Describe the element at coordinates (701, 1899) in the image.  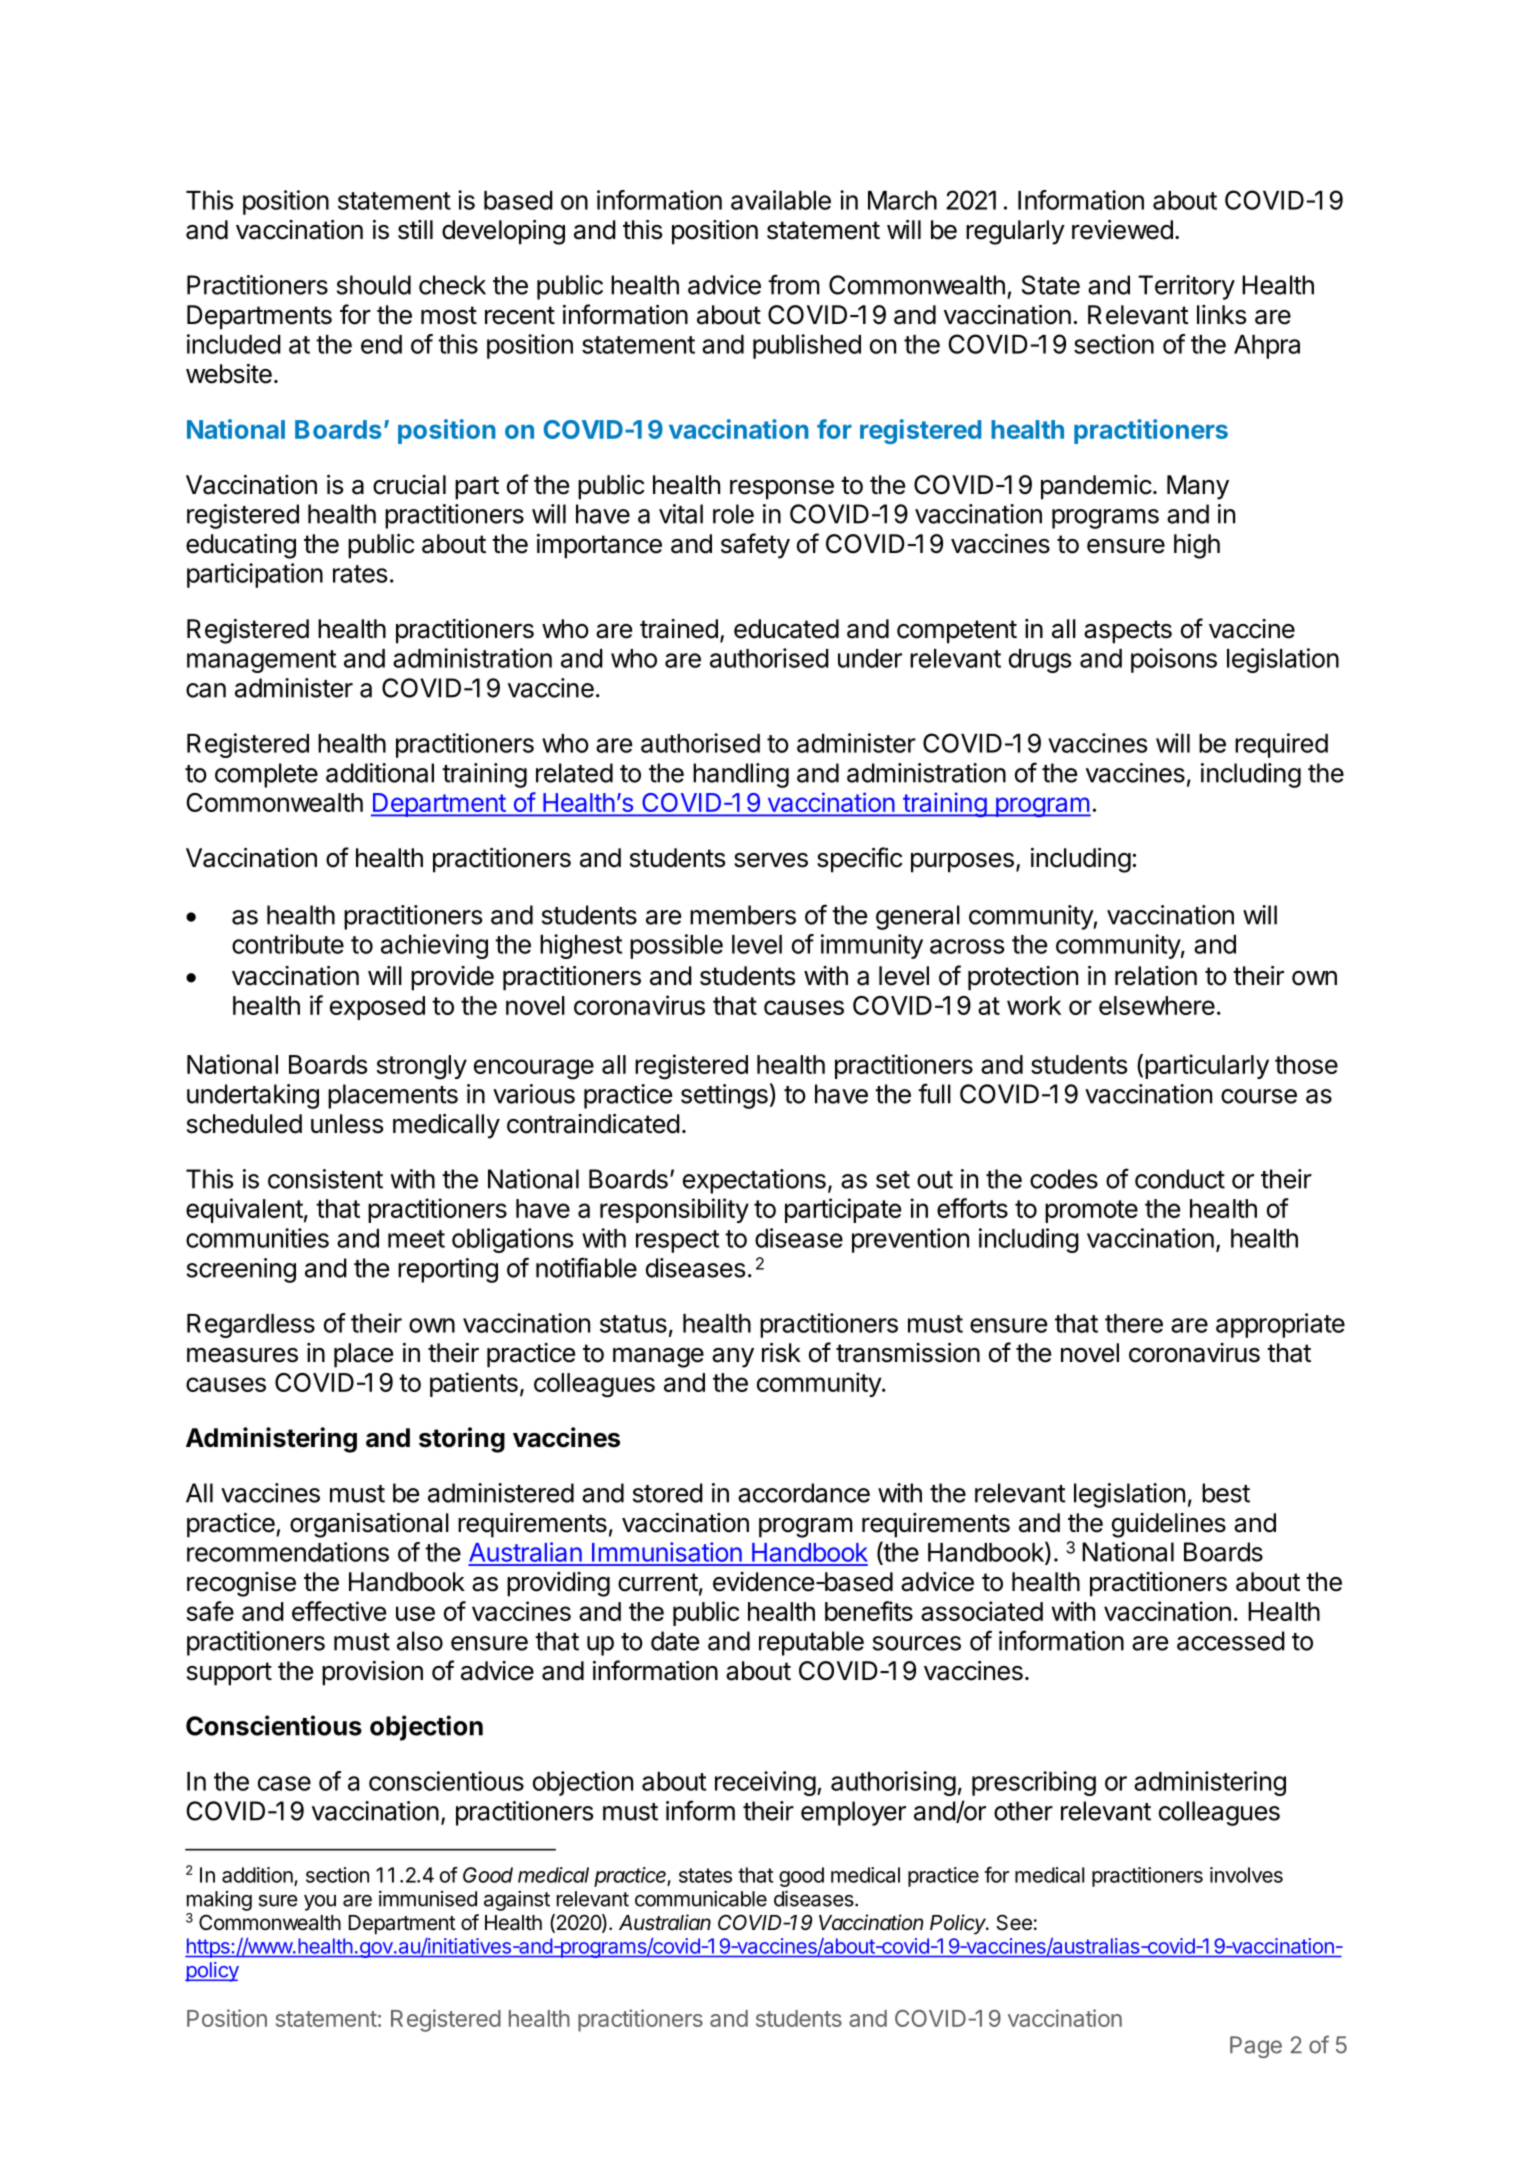
I see `communicable` at that location.
